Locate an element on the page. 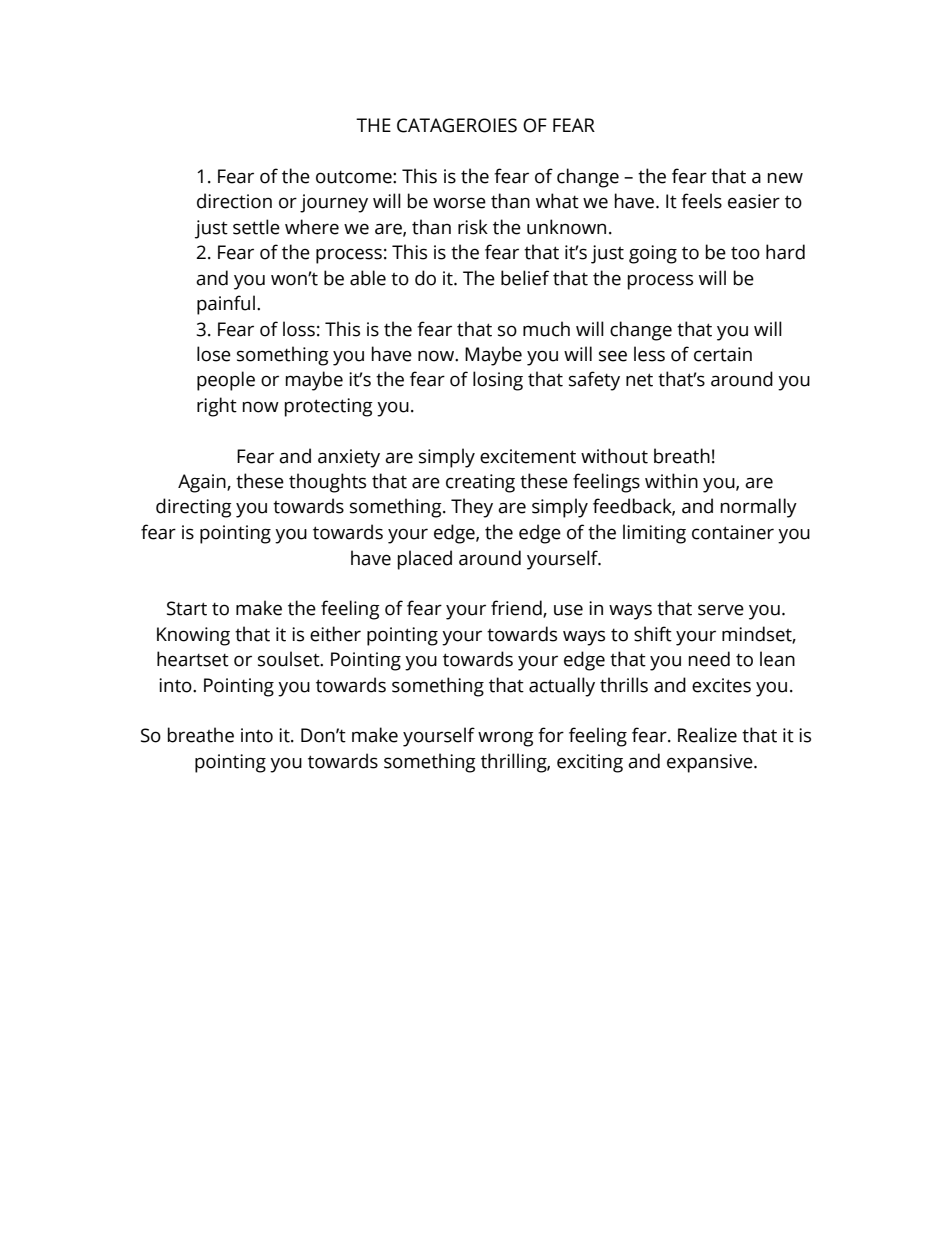 Image resolution: width=952 pixels, height=1233 pixels. within is located at coordinates (671, 481).
